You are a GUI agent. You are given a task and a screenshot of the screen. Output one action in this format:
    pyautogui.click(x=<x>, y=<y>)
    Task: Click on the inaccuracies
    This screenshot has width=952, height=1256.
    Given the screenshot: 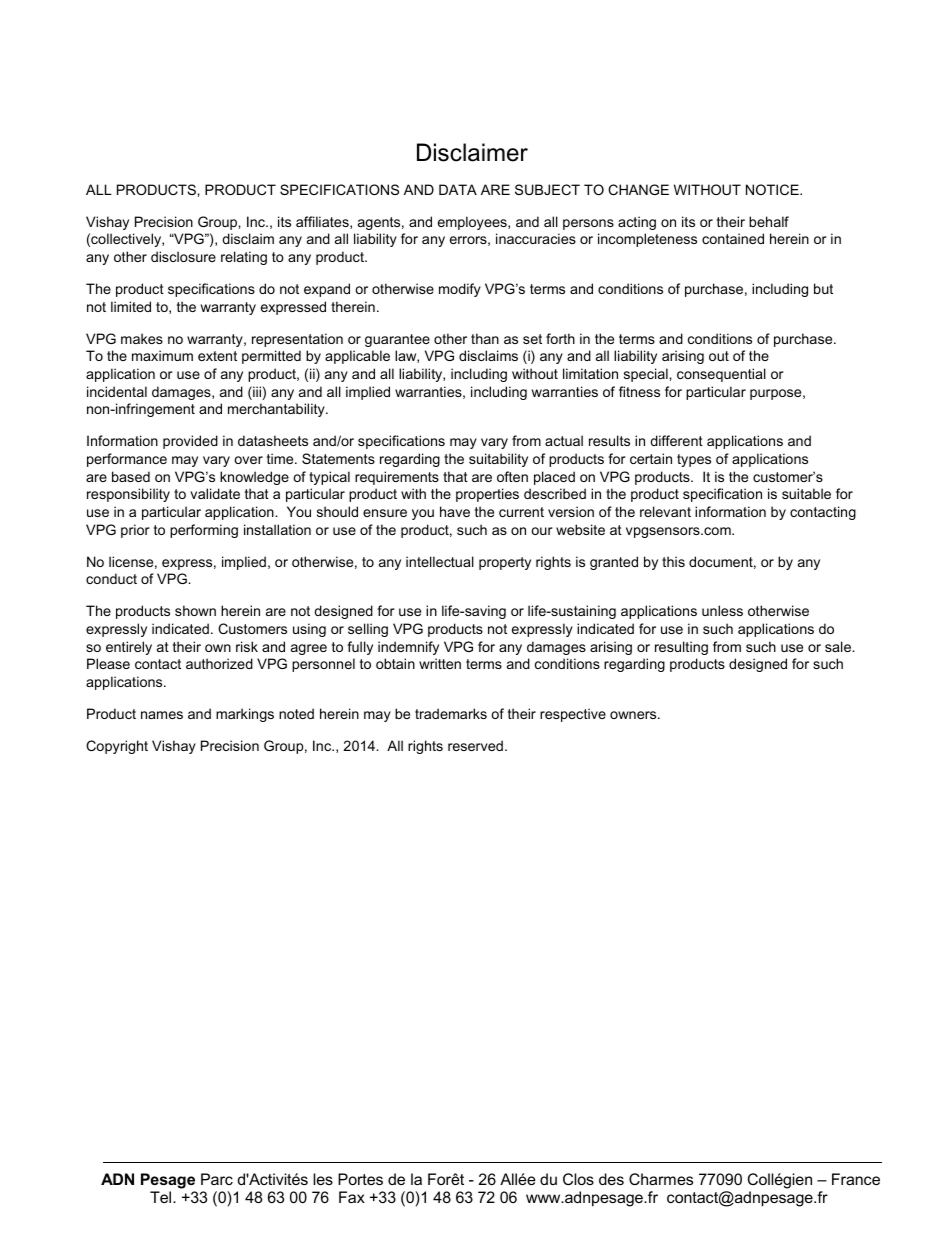 What is the action you would take?
    pyautogui.click(x=536, y=238)
